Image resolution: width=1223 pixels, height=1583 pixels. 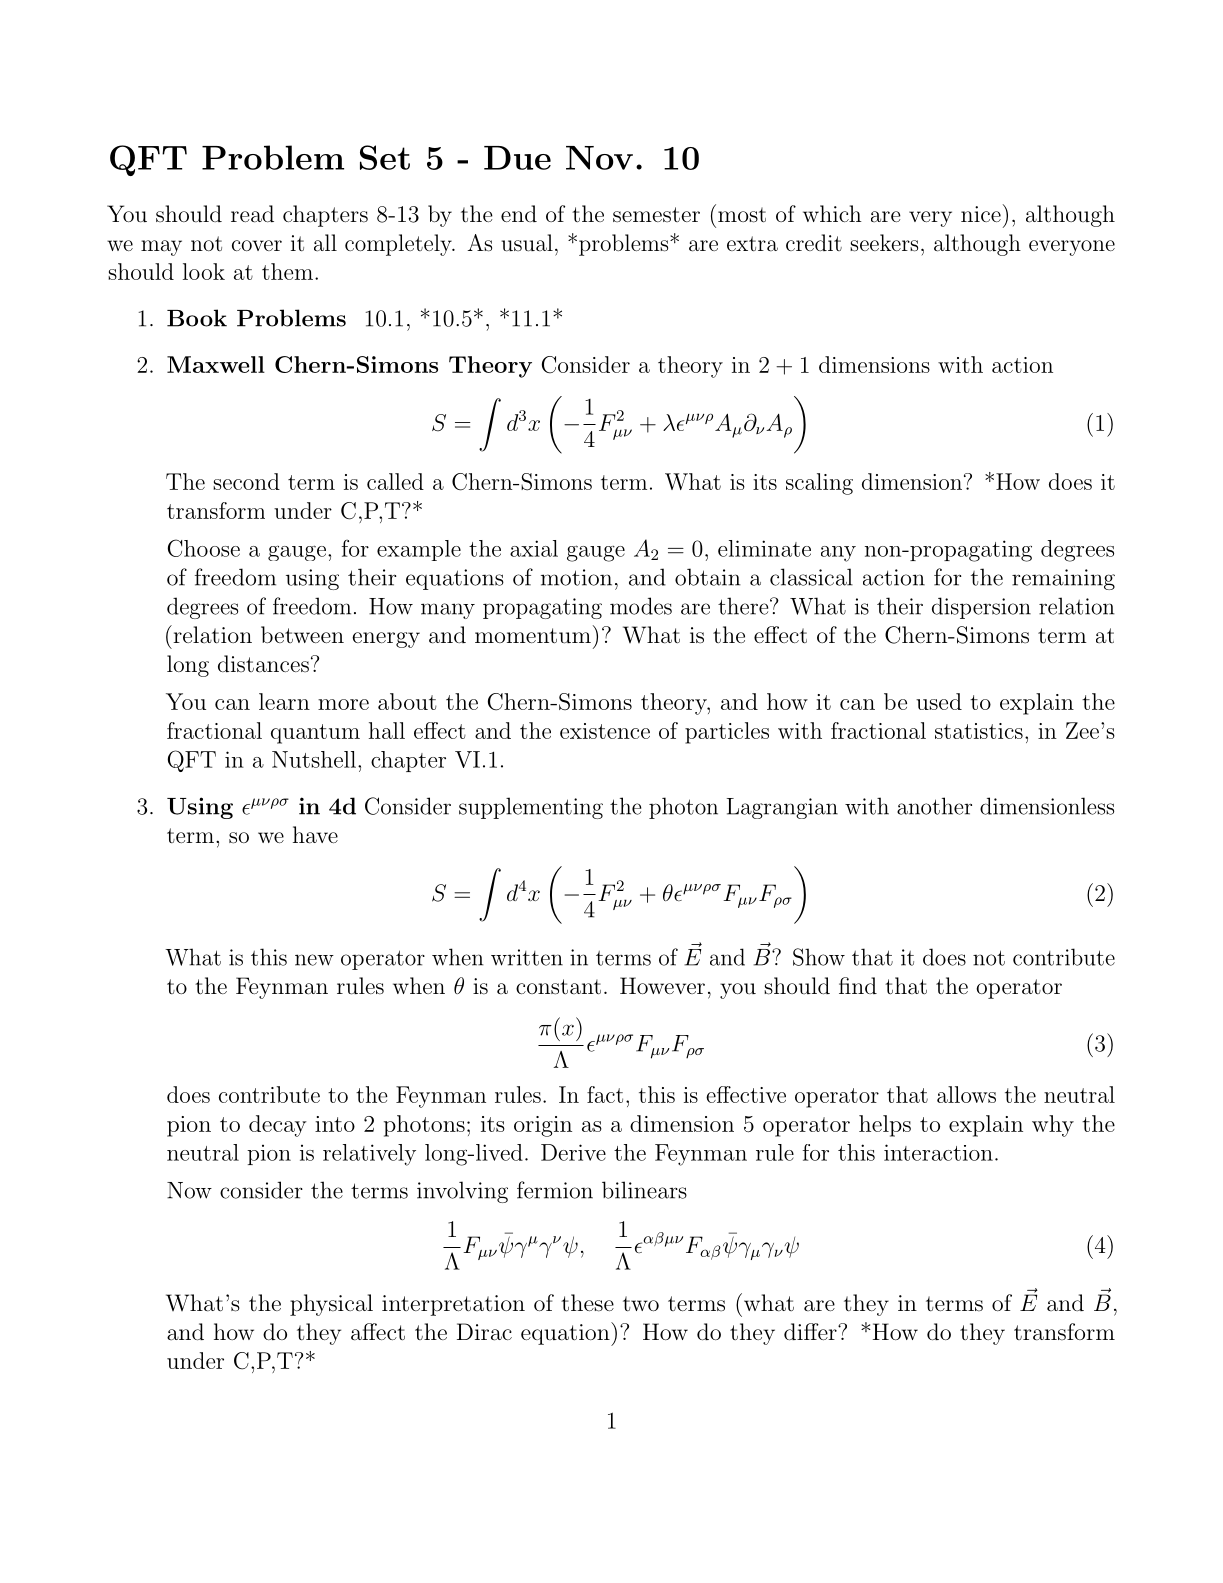 What do you see at coordinates (979, 731) in the screenshot?
I see `statistics` at bounding box center [979, 731].
